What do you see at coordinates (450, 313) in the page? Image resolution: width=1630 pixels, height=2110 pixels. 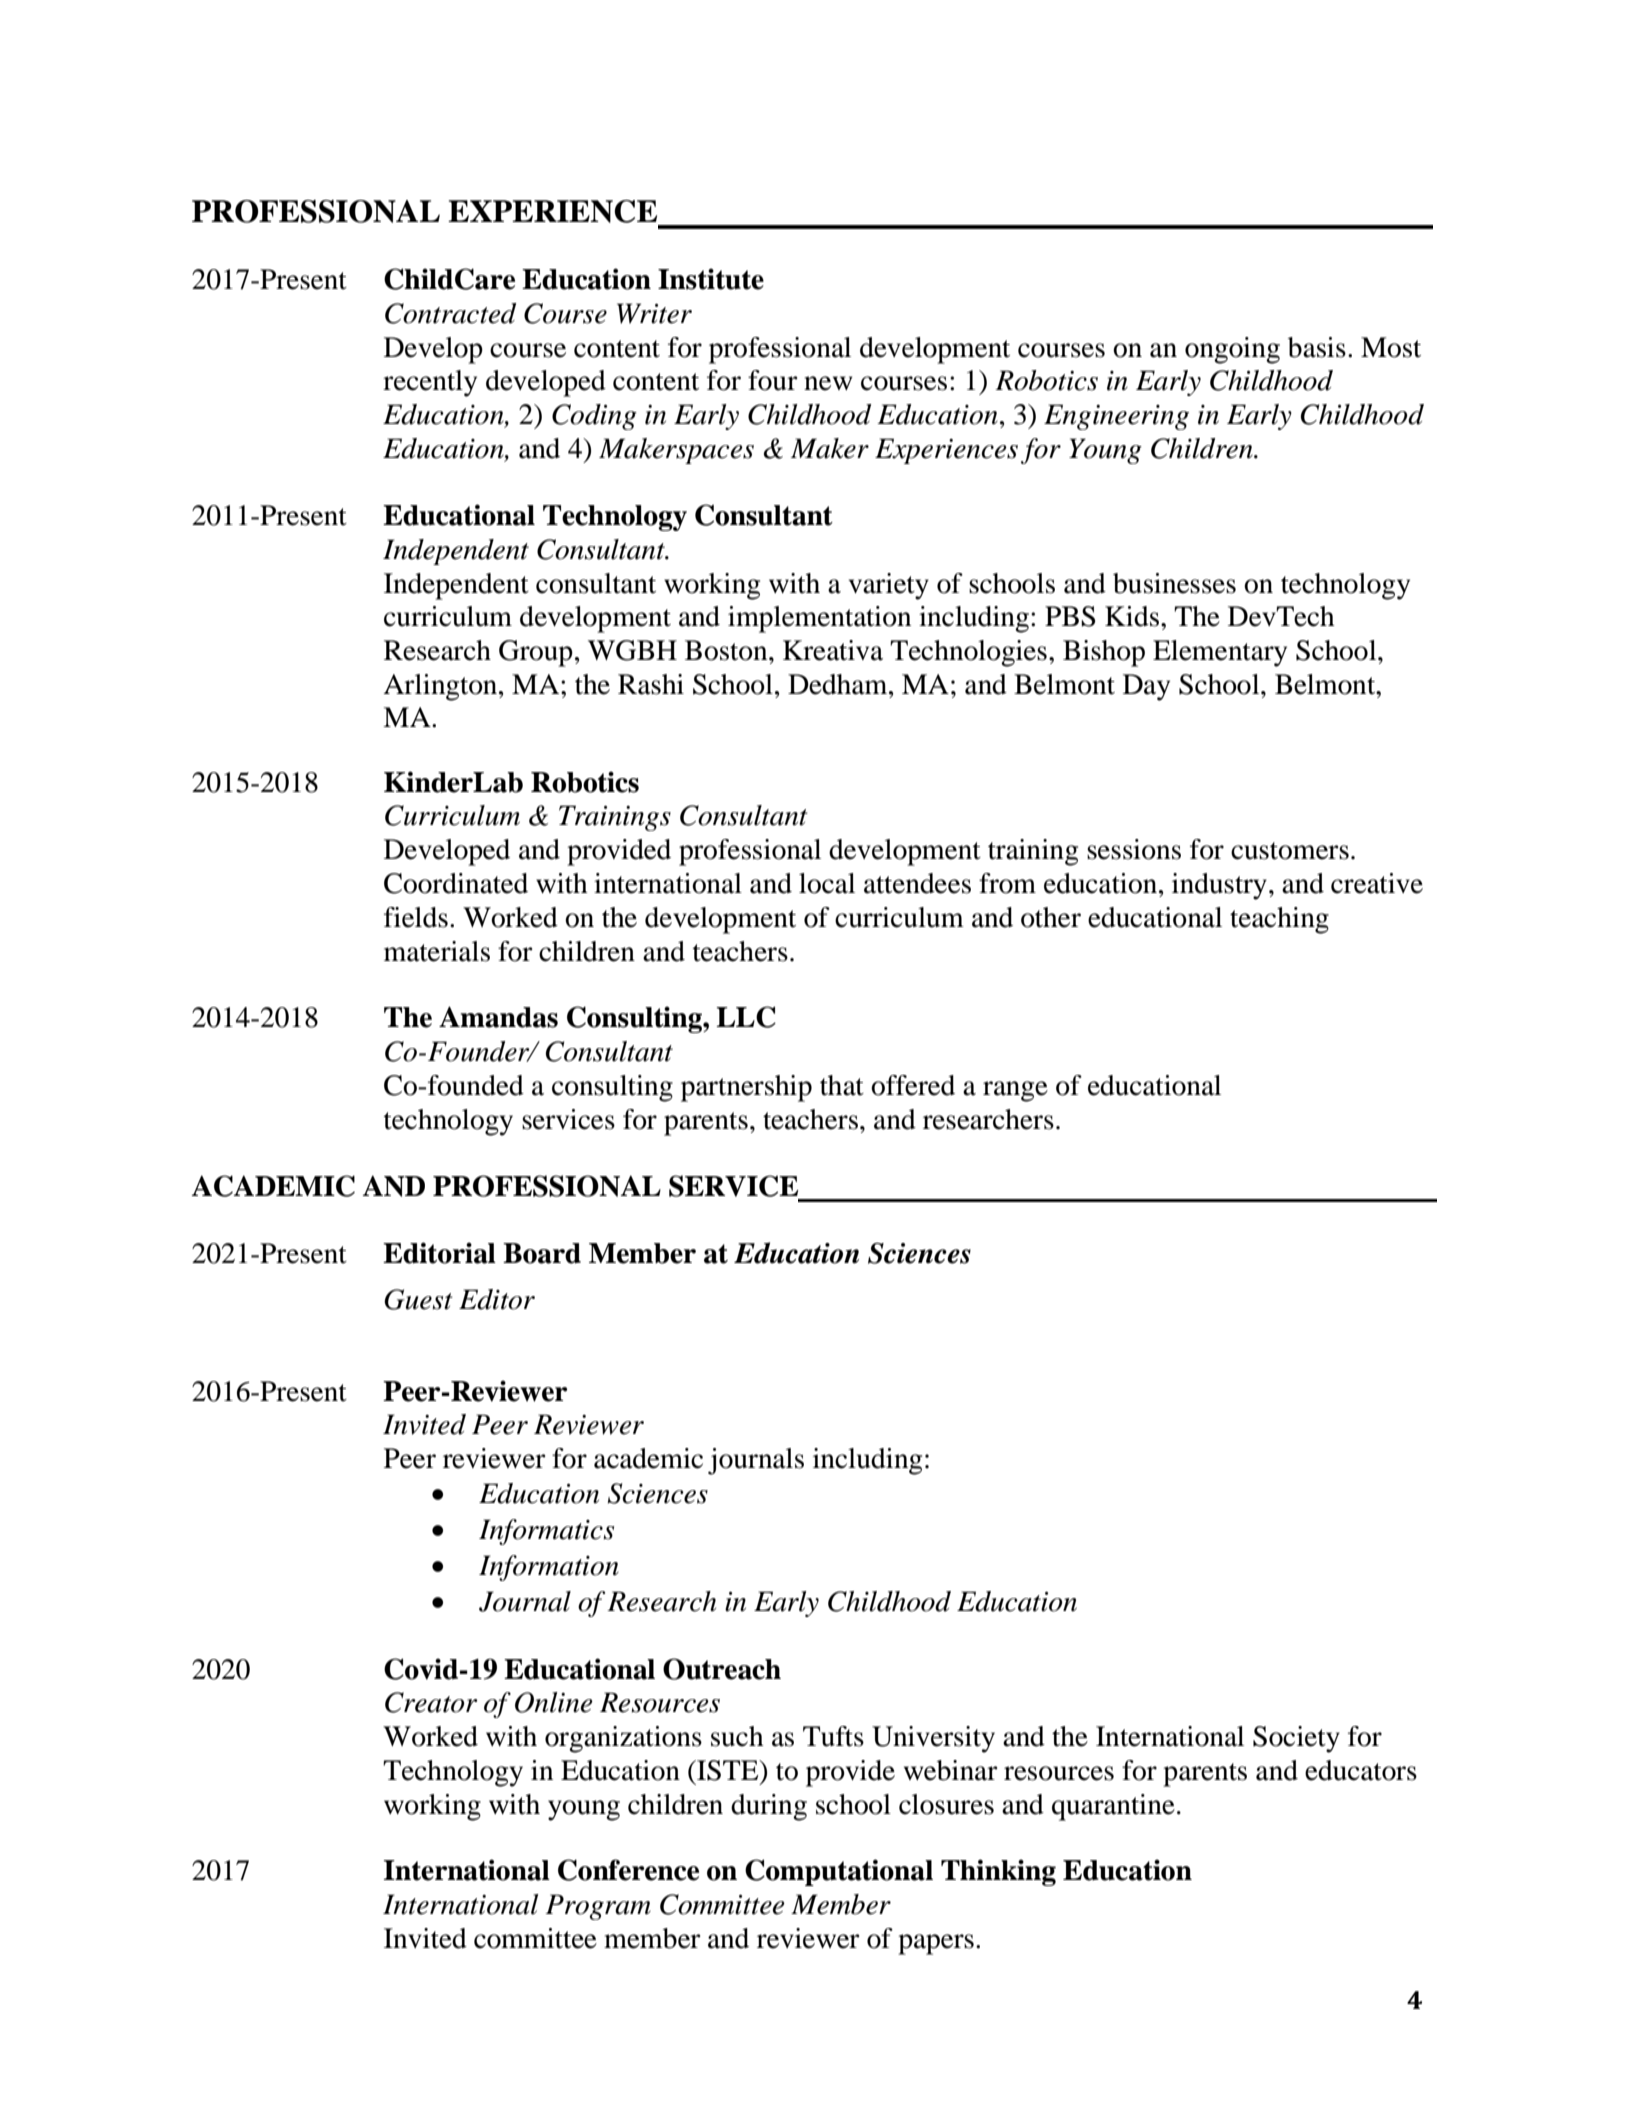 I see `Contracted` at bounding box center [450, 313].
